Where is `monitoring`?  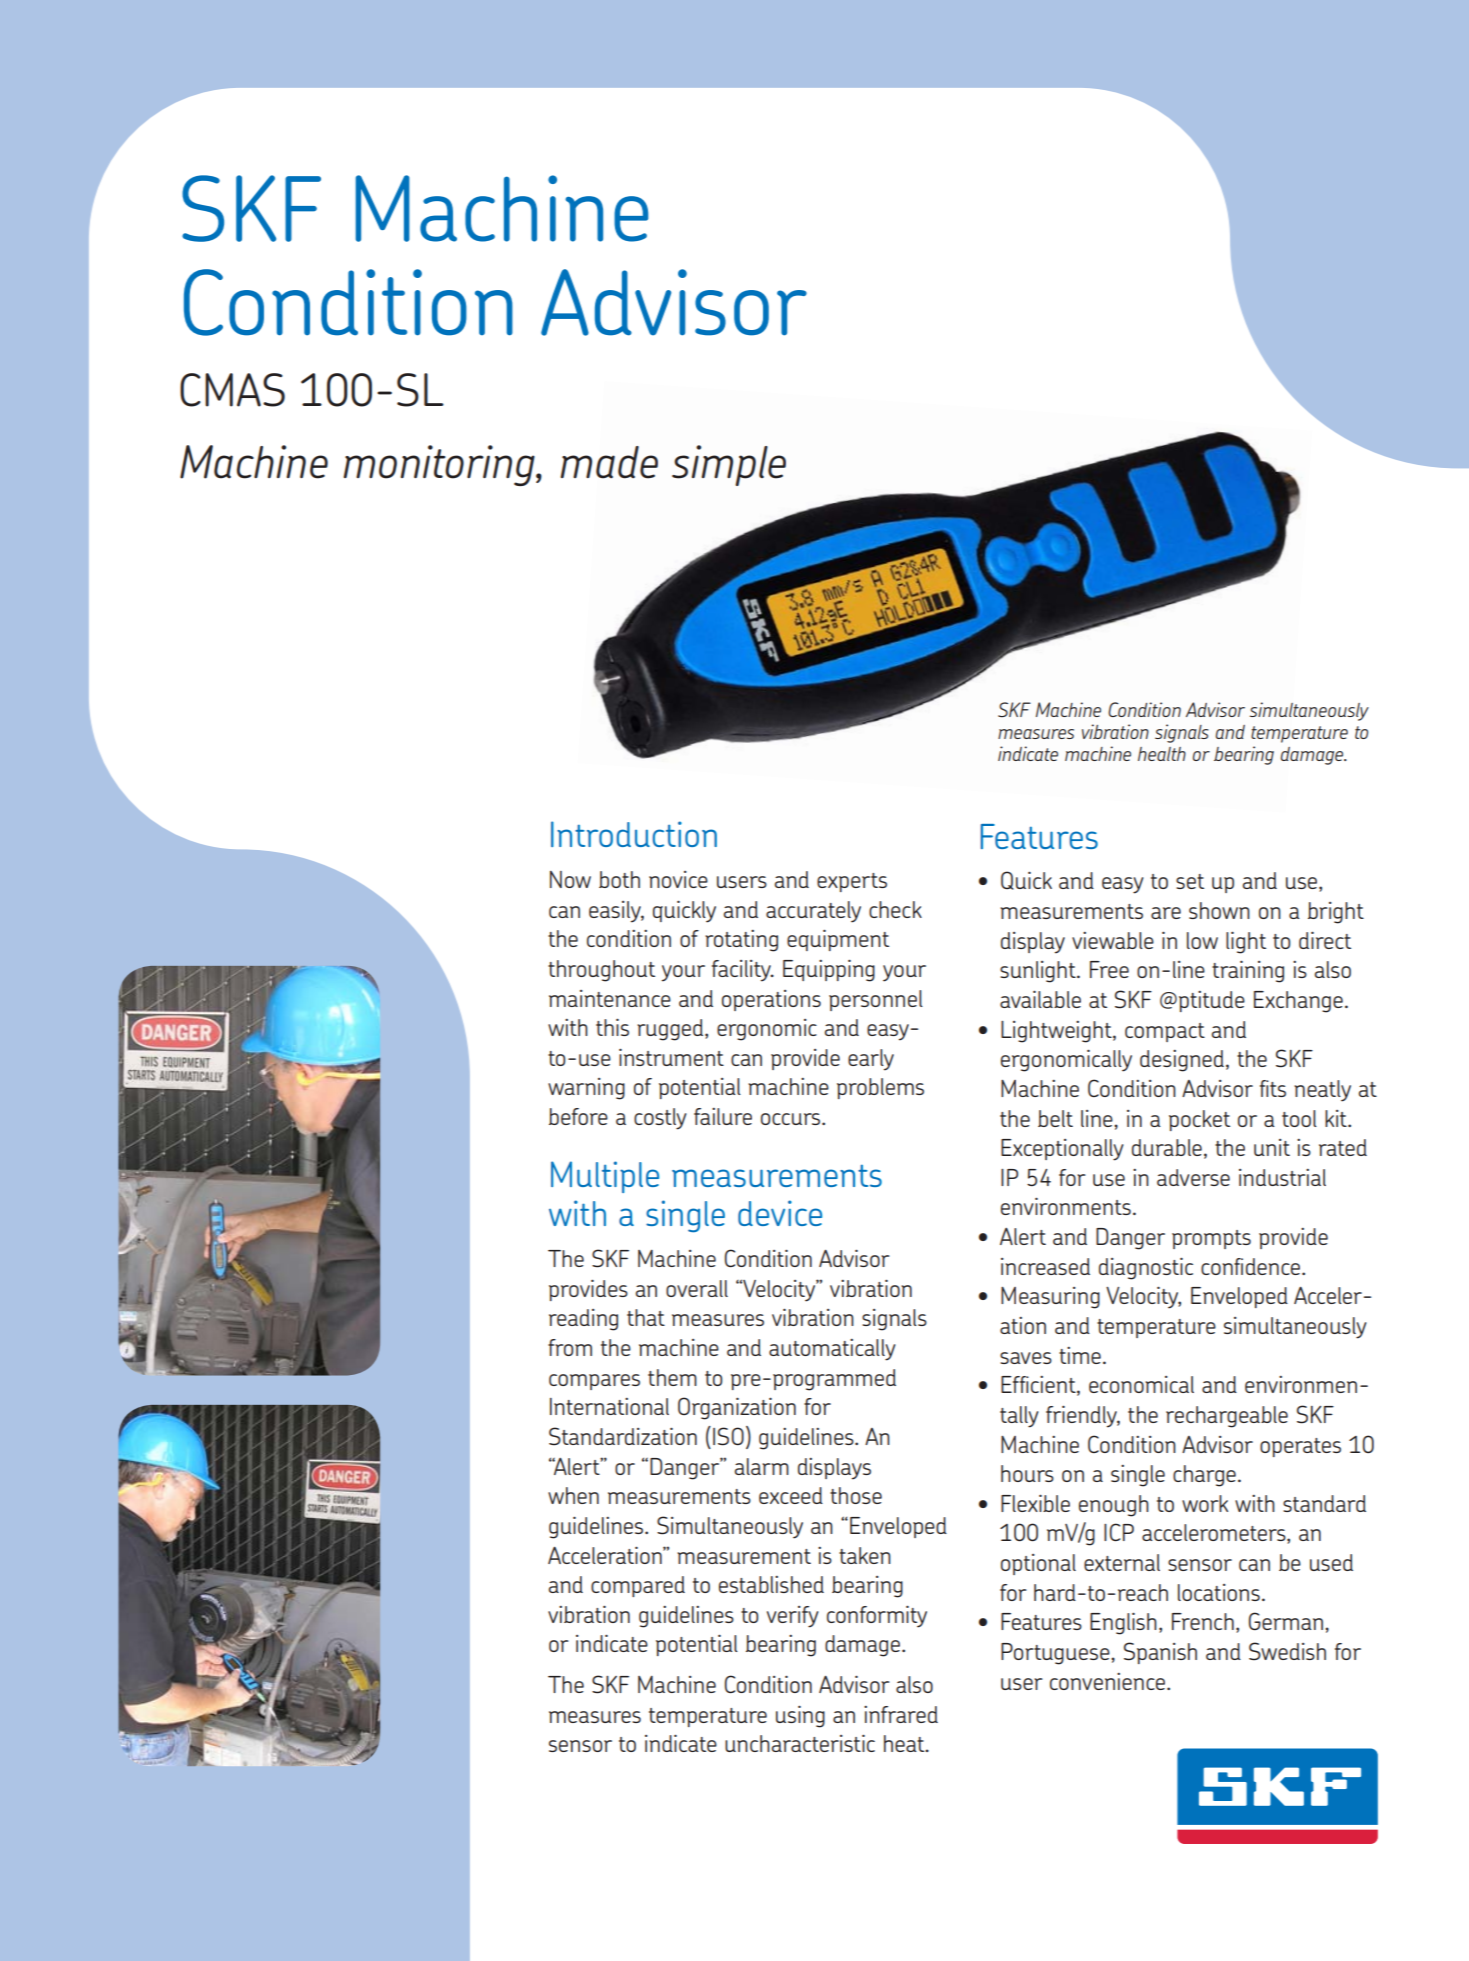
monitoring is located at coordinates (440, 465).
